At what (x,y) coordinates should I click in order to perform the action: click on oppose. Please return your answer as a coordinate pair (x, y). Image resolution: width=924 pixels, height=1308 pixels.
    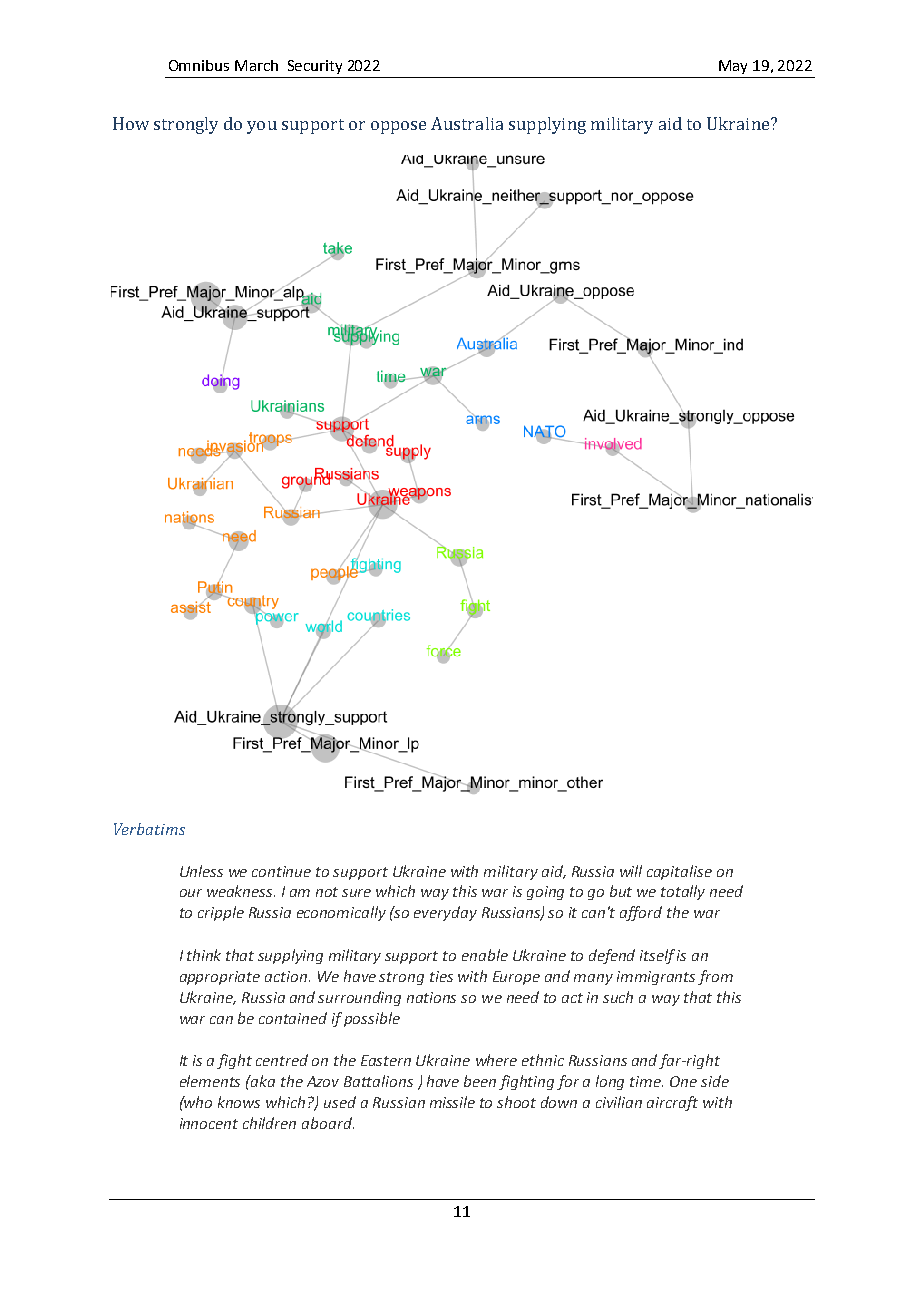
    Looking at the image, I should click on (398, 127).
